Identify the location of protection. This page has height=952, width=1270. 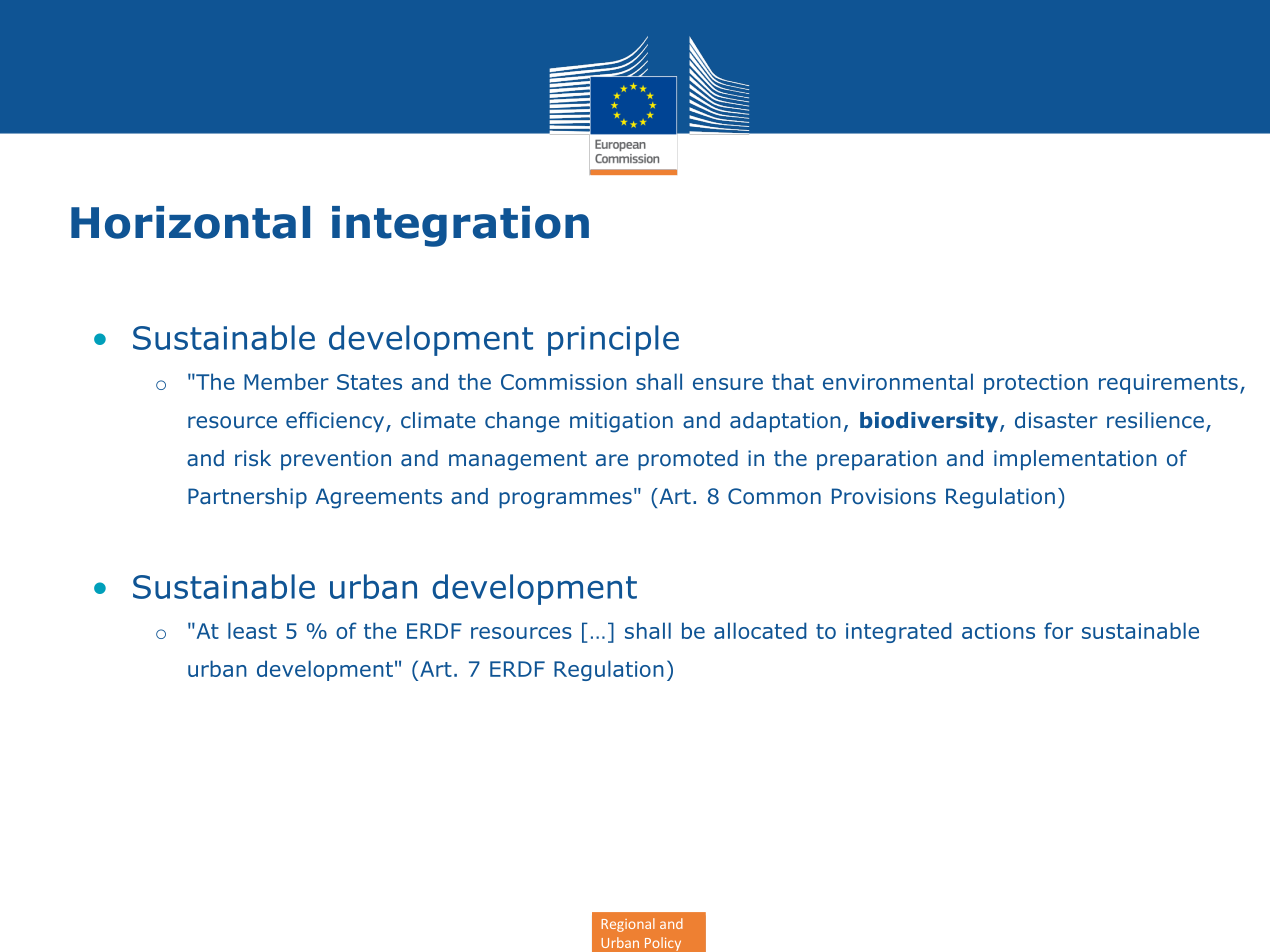
(1036, 384).
